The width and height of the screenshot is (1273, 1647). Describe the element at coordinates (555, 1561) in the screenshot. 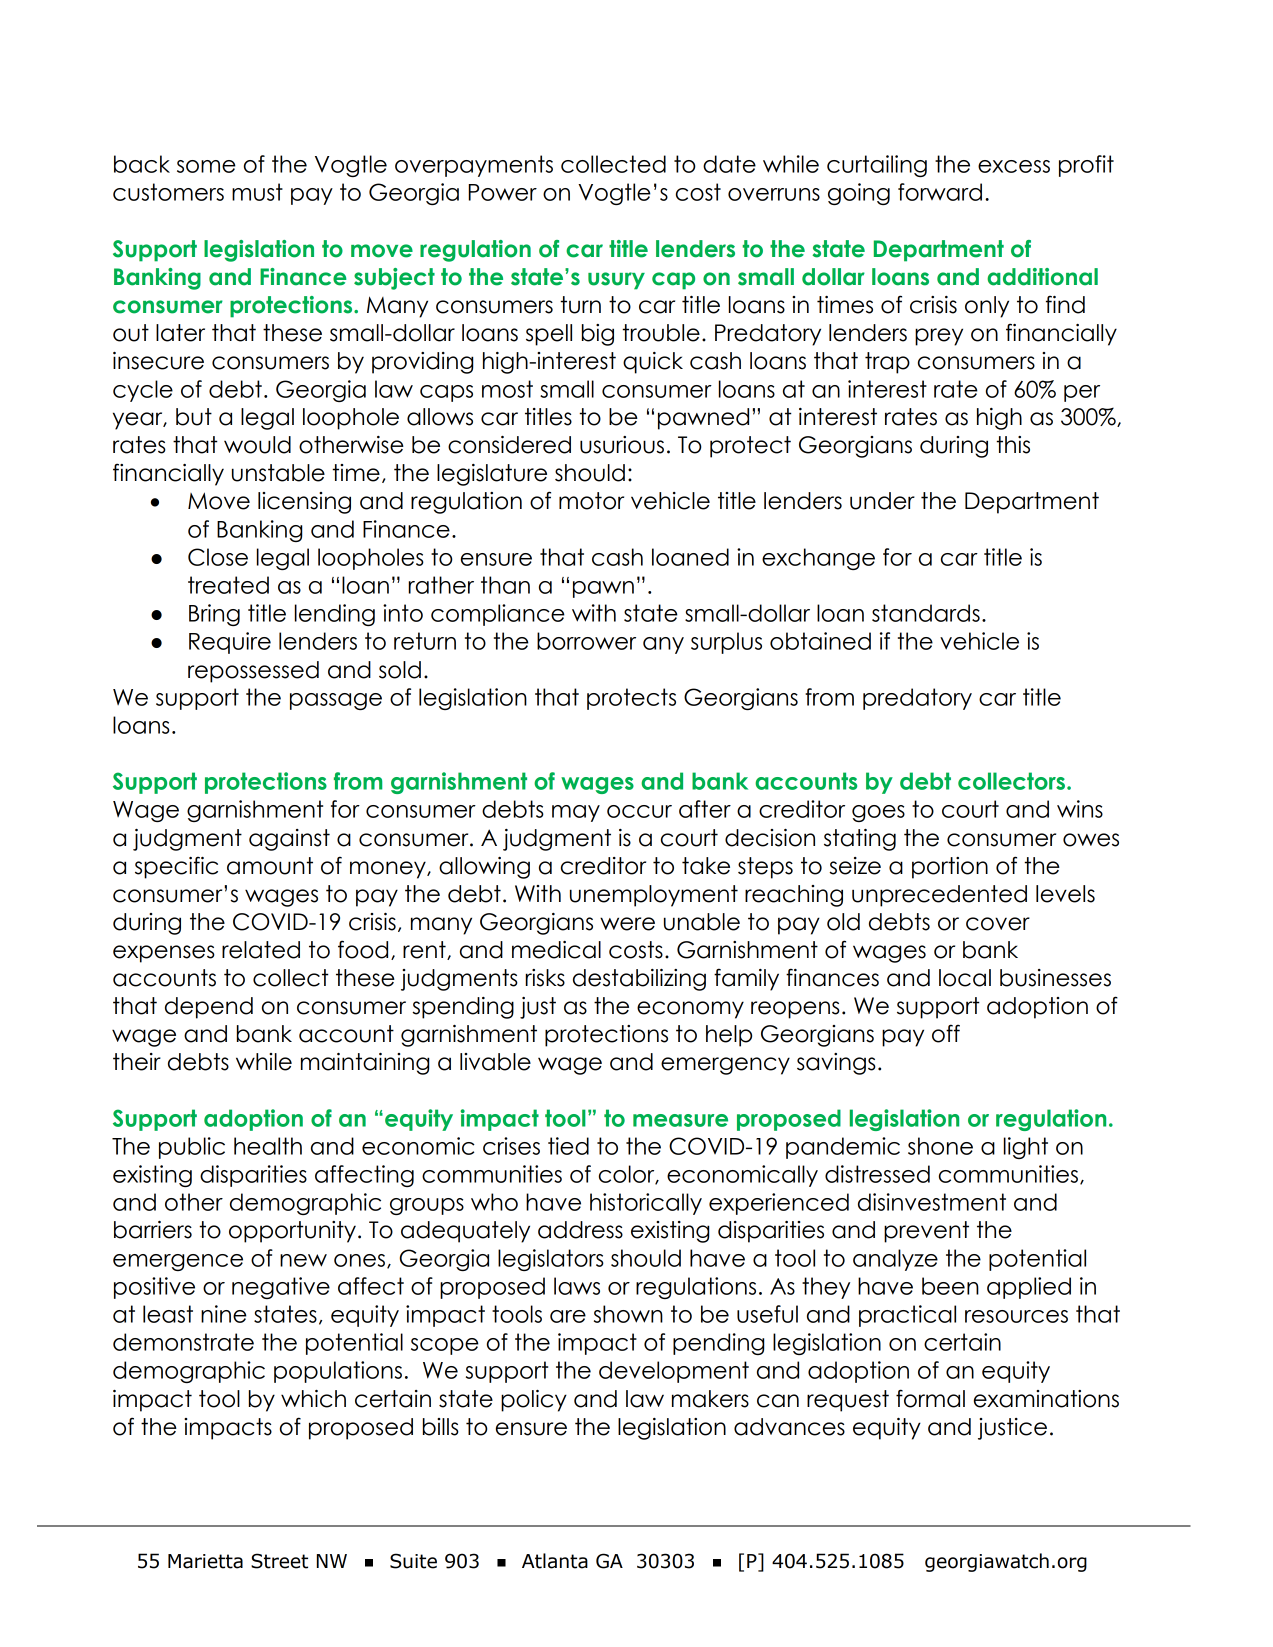

I see `Atlanta` at that location.
